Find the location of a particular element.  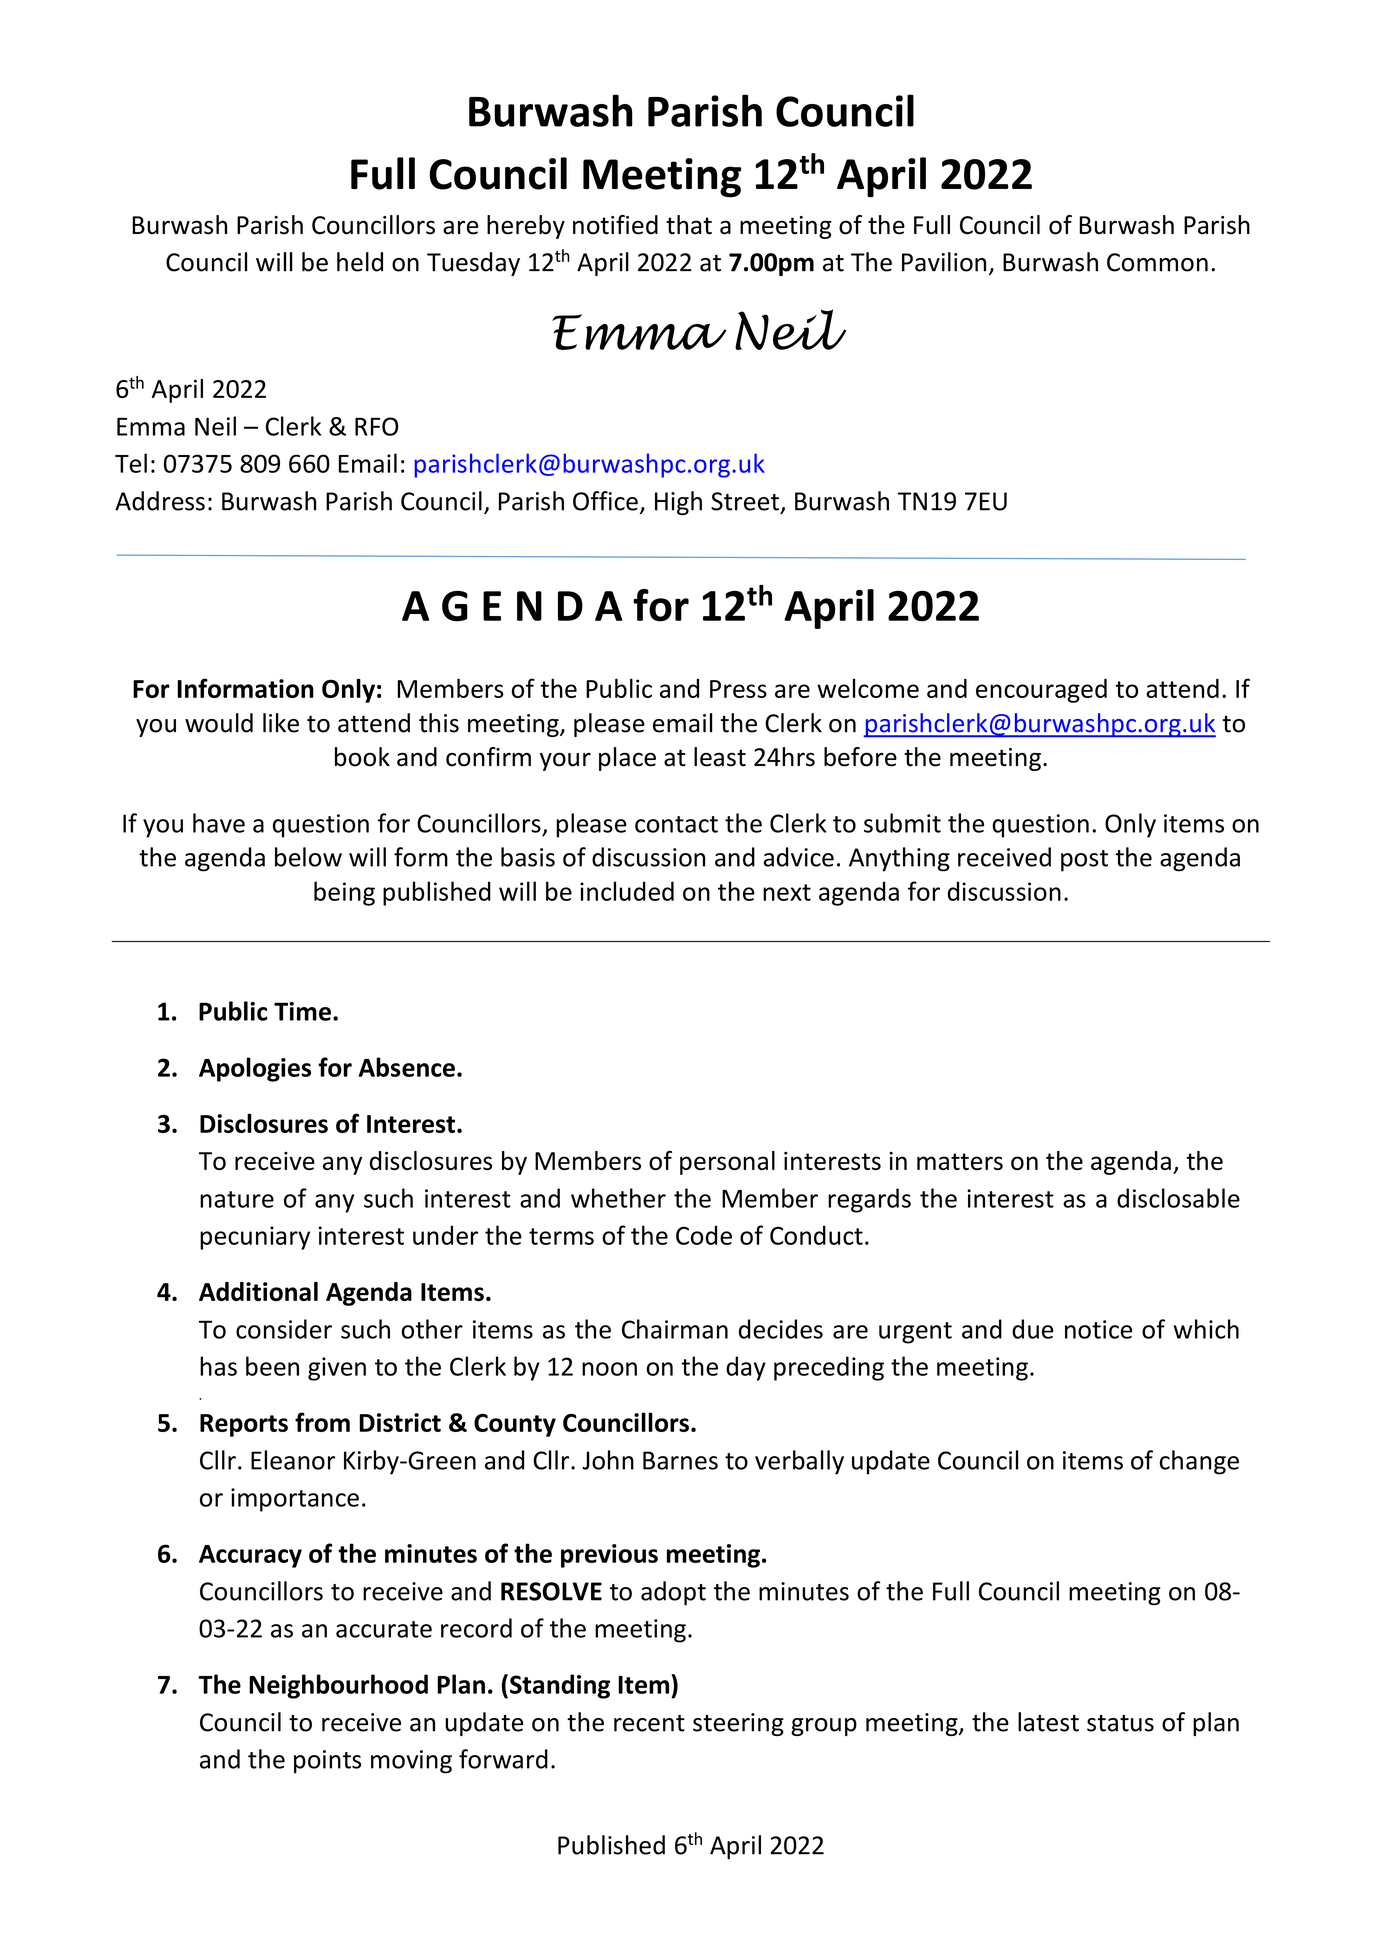

nature is located at coordinates (237, 1199).
